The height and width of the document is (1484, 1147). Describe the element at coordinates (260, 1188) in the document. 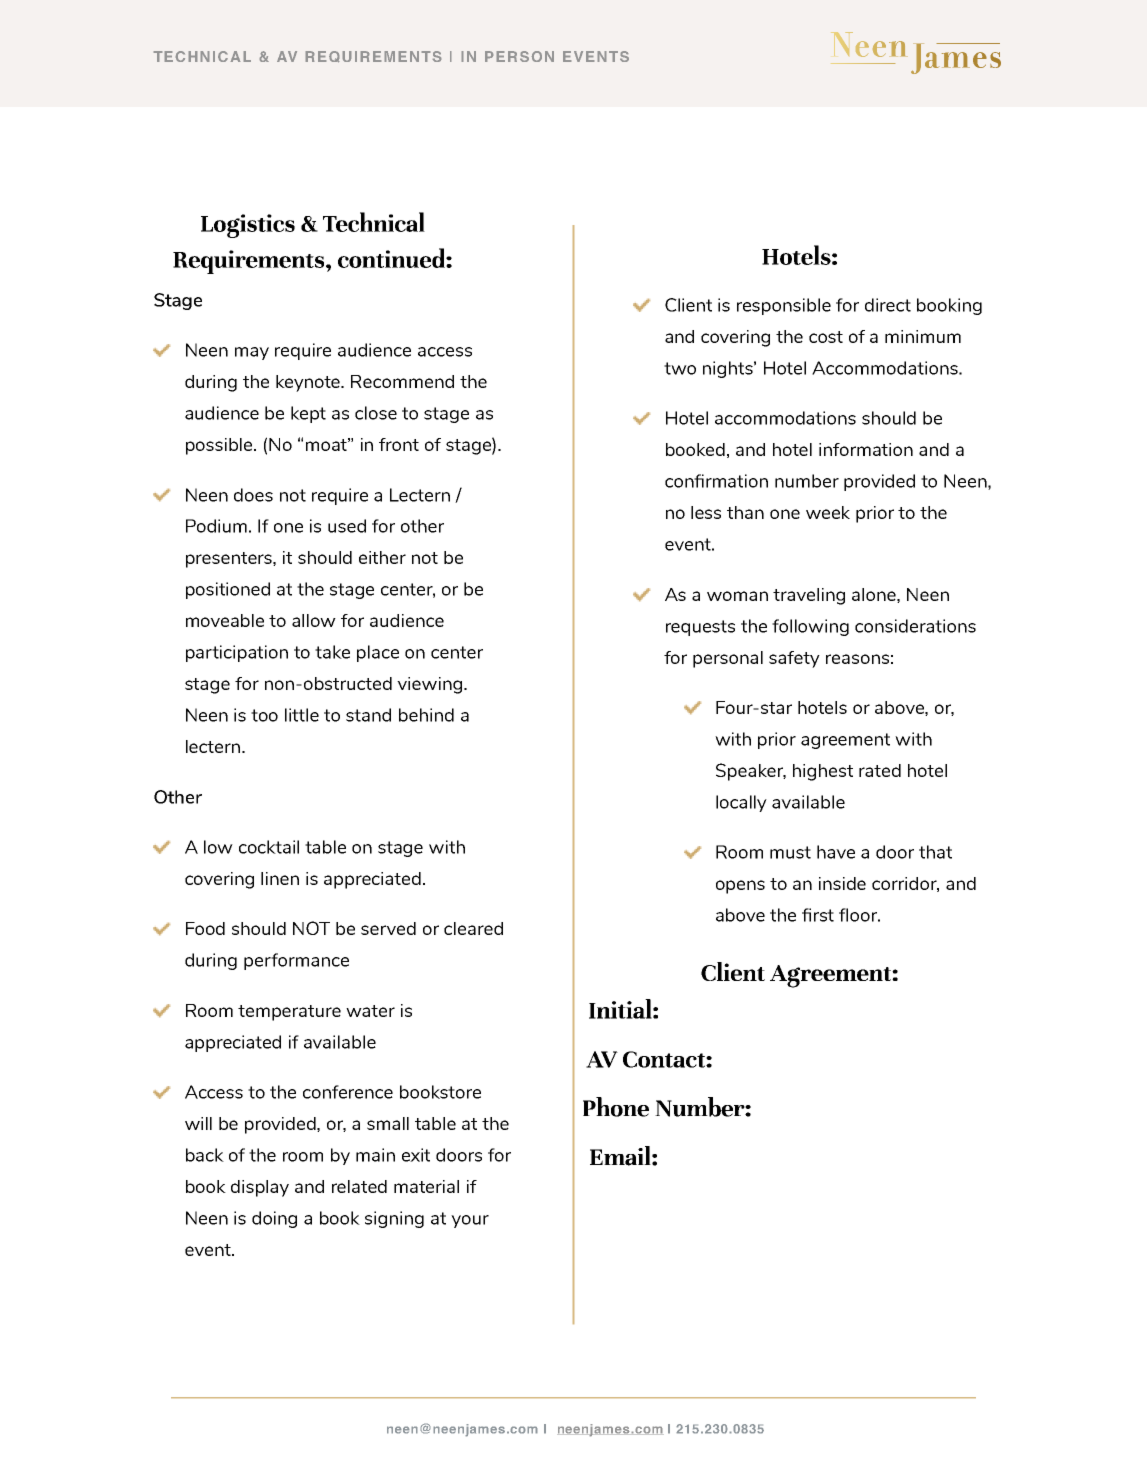

I see `display` at that location.
